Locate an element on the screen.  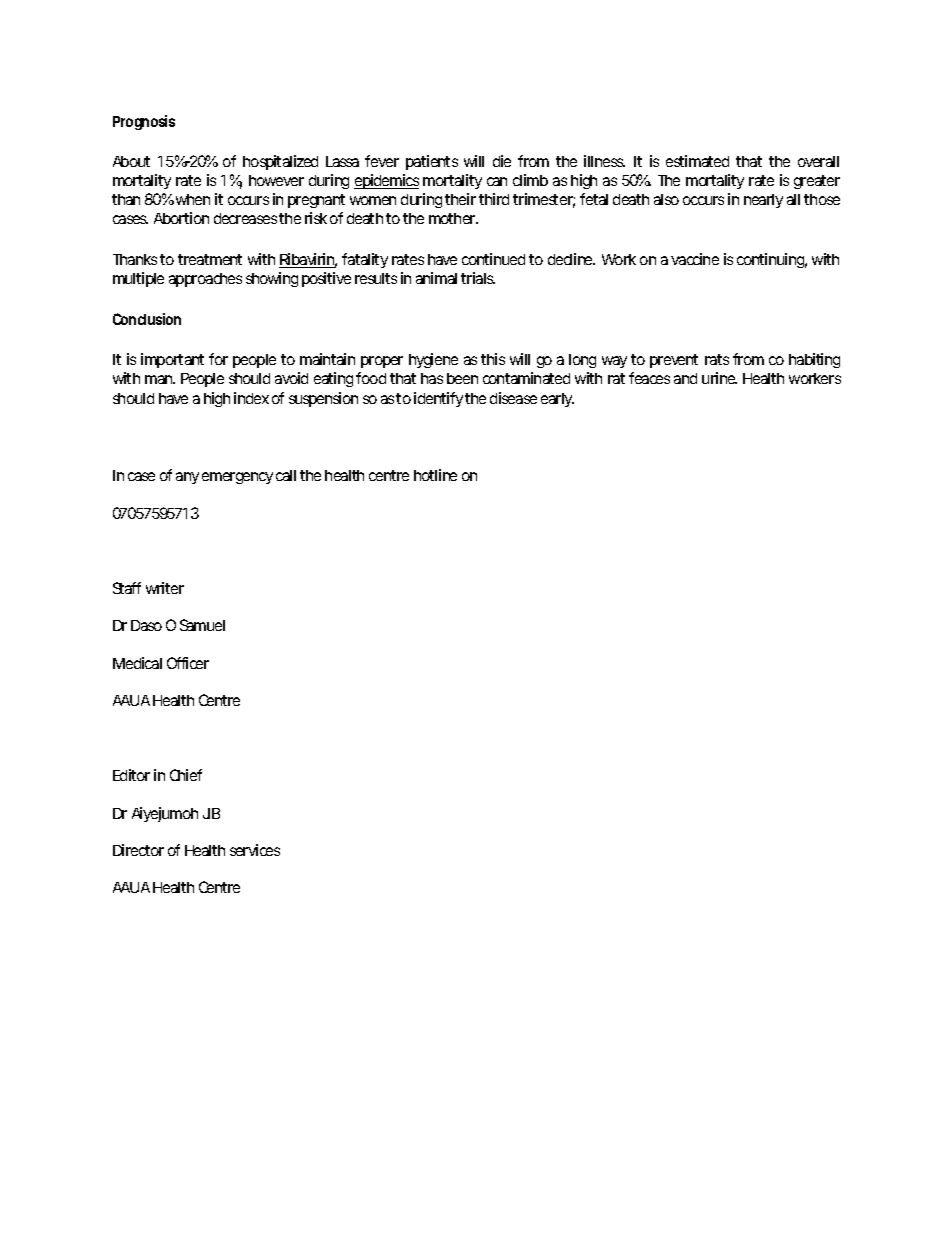
estimated is located at coordinates (697, 161).
